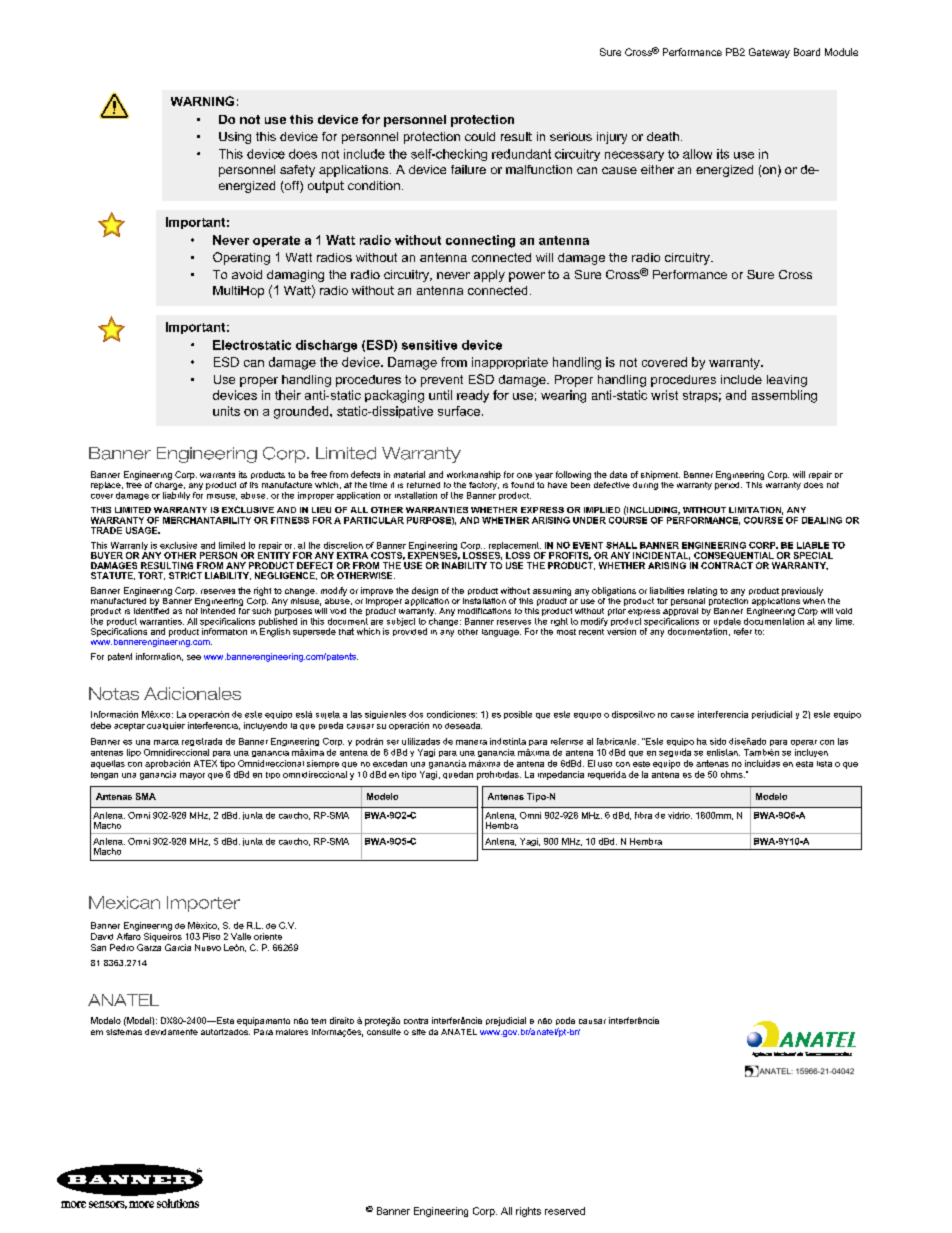 The width and height of the screenshot is (952, 1233). I want to click on sistemas, so click(124, 1032).
